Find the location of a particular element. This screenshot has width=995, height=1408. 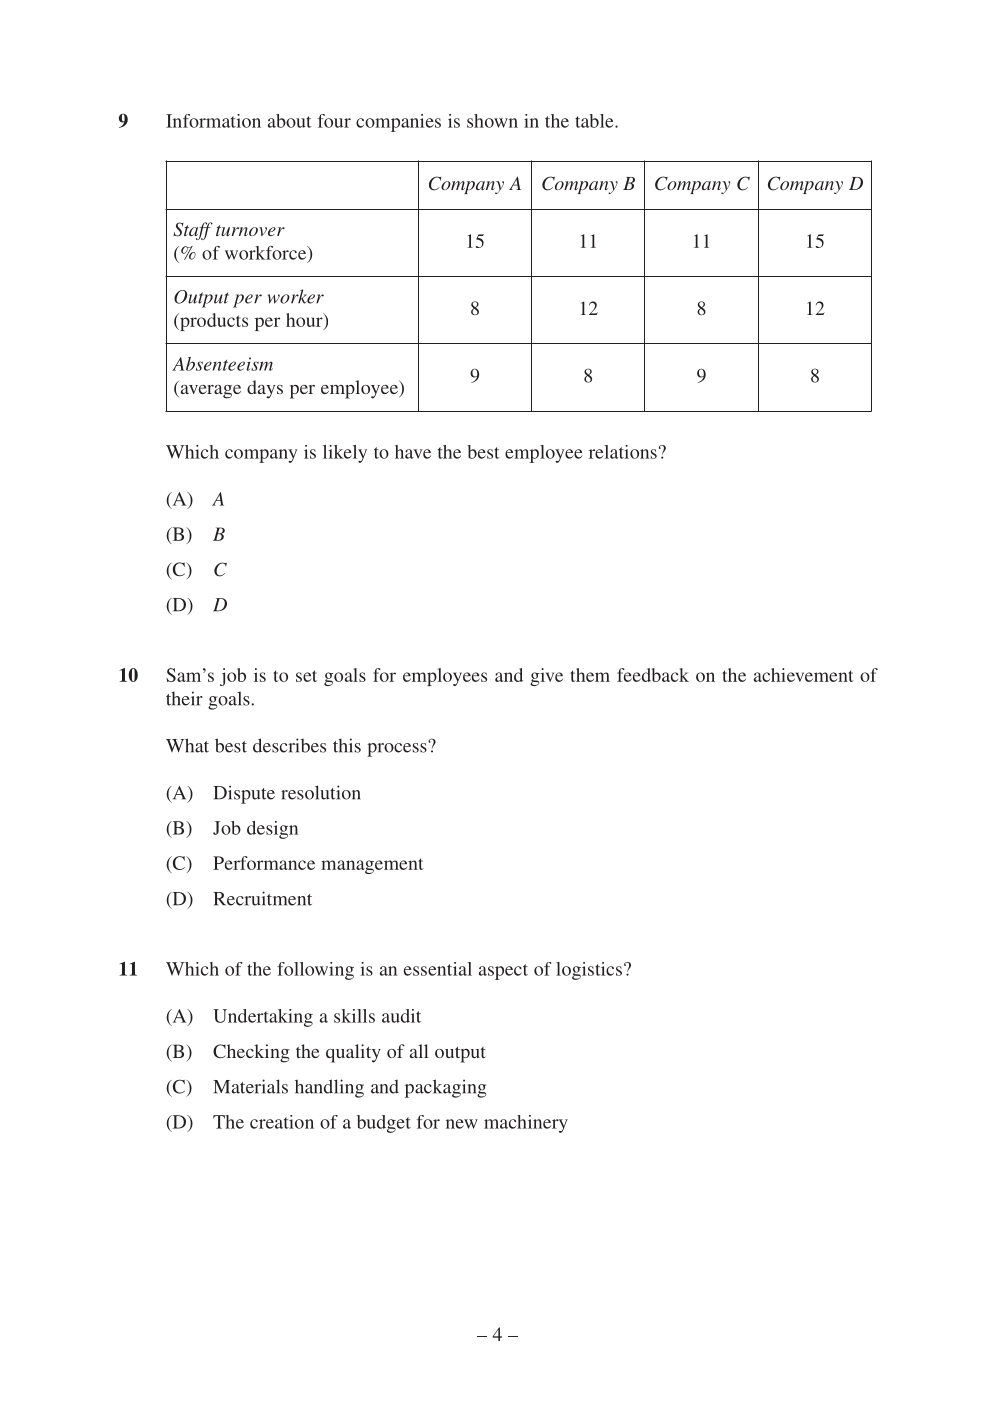

shown is located at coordinates (492, 121).
